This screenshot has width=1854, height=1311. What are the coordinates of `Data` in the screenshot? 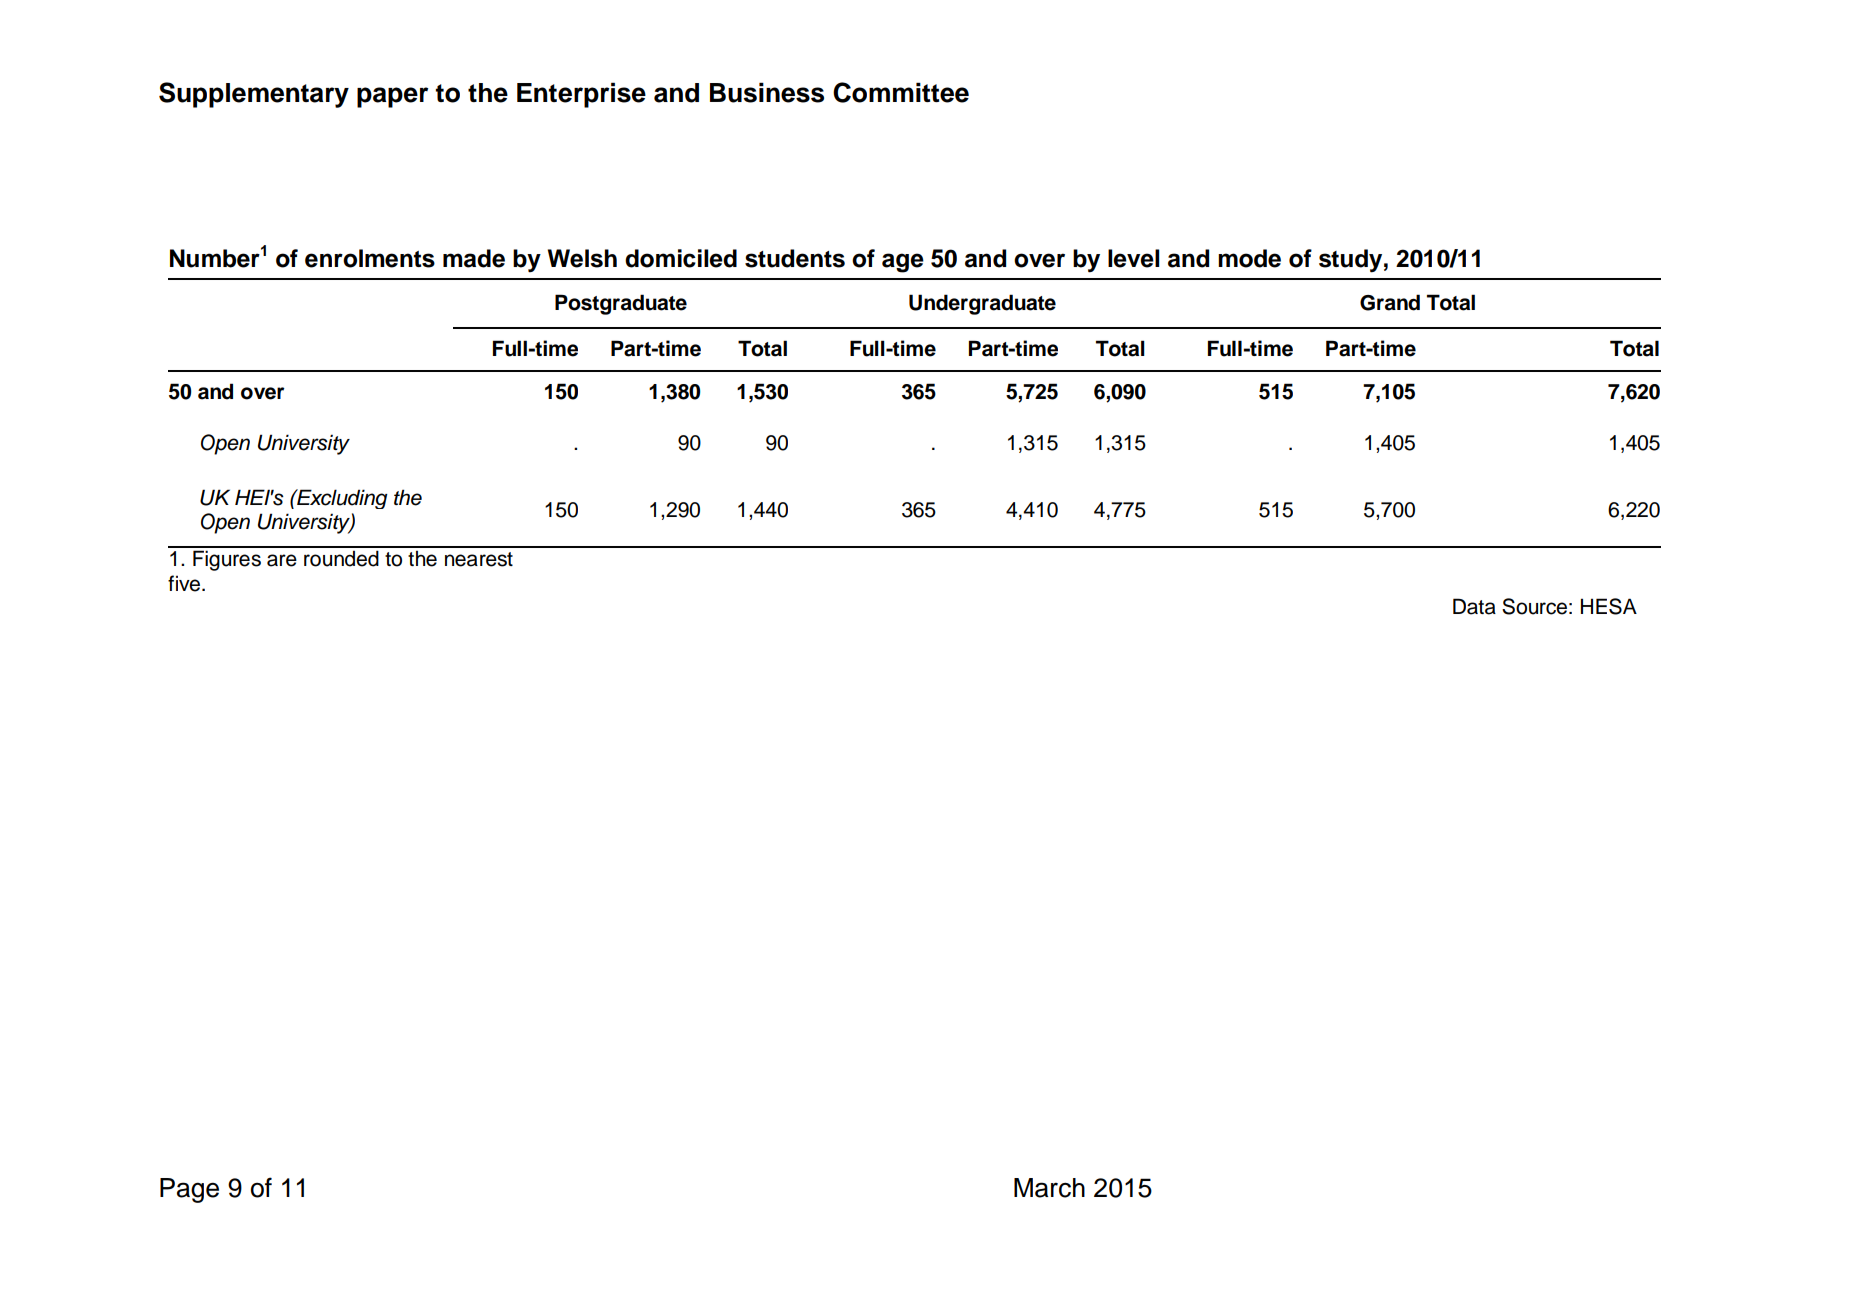 It's located at (1474, 606).
